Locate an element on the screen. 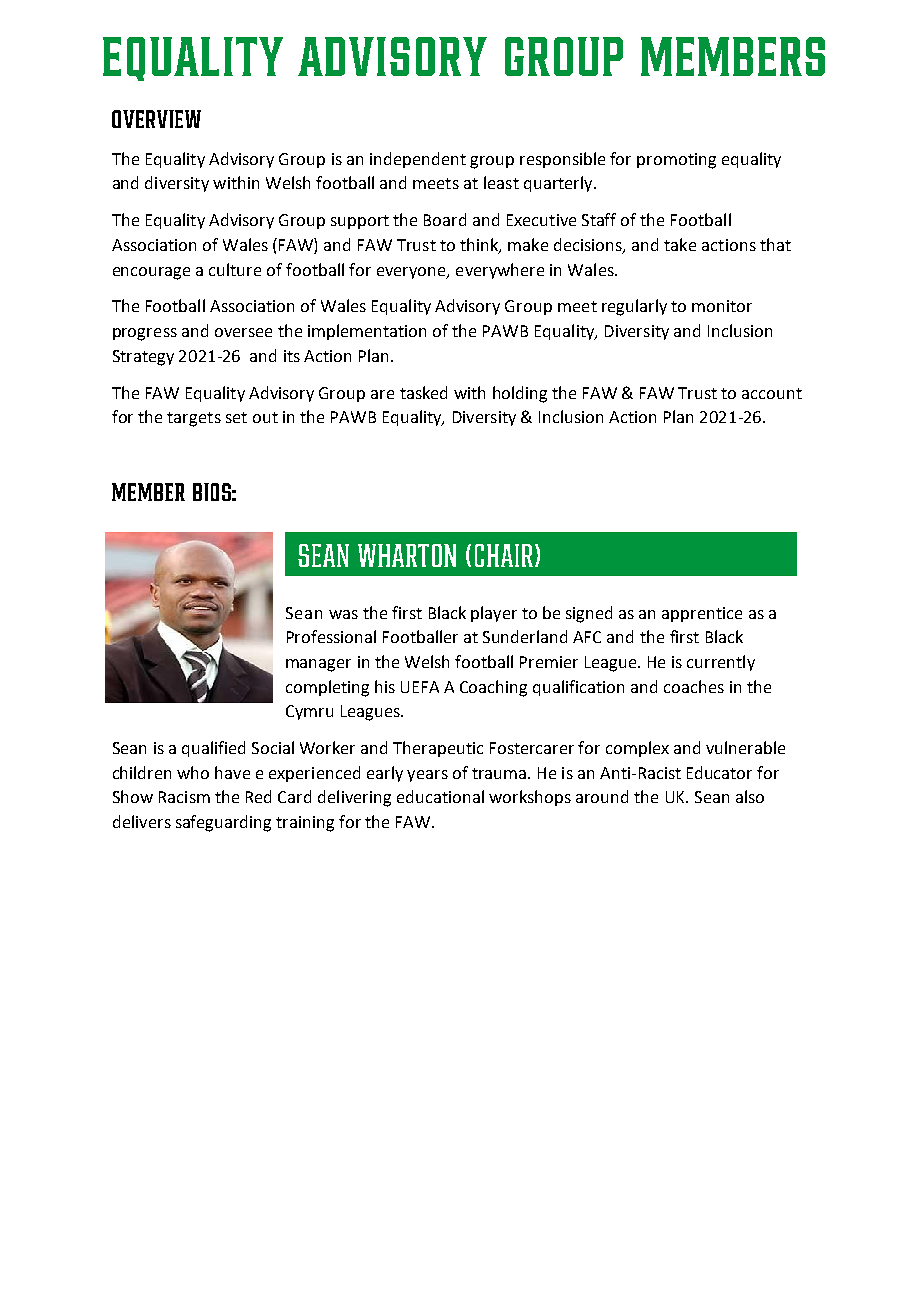 The image size is (924, 1308). monitor is located at coordinates (722, 306).
